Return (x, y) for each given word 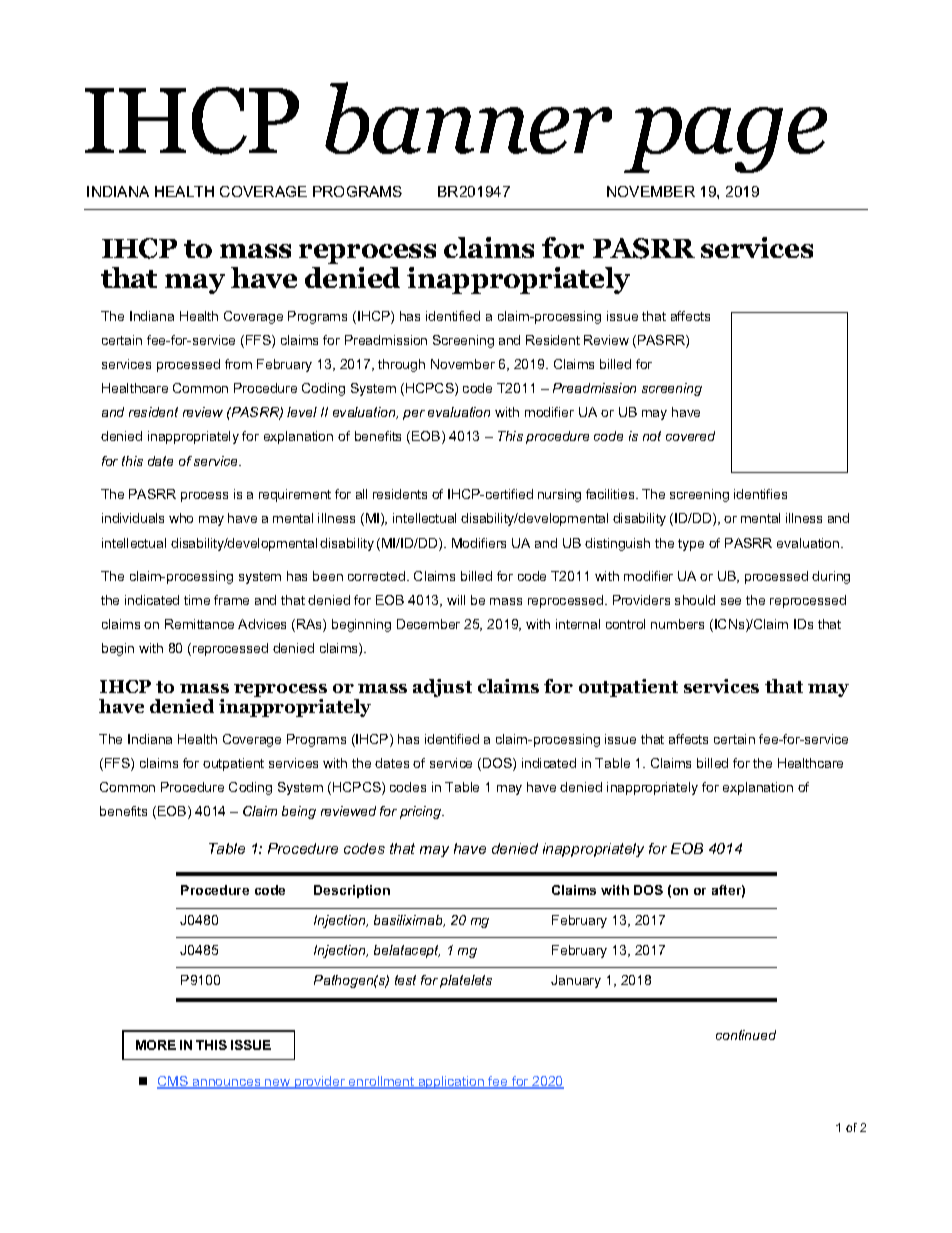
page (725, 140)
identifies (760, 494)
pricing (422, 812)
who (181, 518)
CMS (173, 1082)
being (299, 812)
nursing (559, 495)
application (451, 1082)
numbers (677, 624)
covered (690, 436)
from (238, 364)
